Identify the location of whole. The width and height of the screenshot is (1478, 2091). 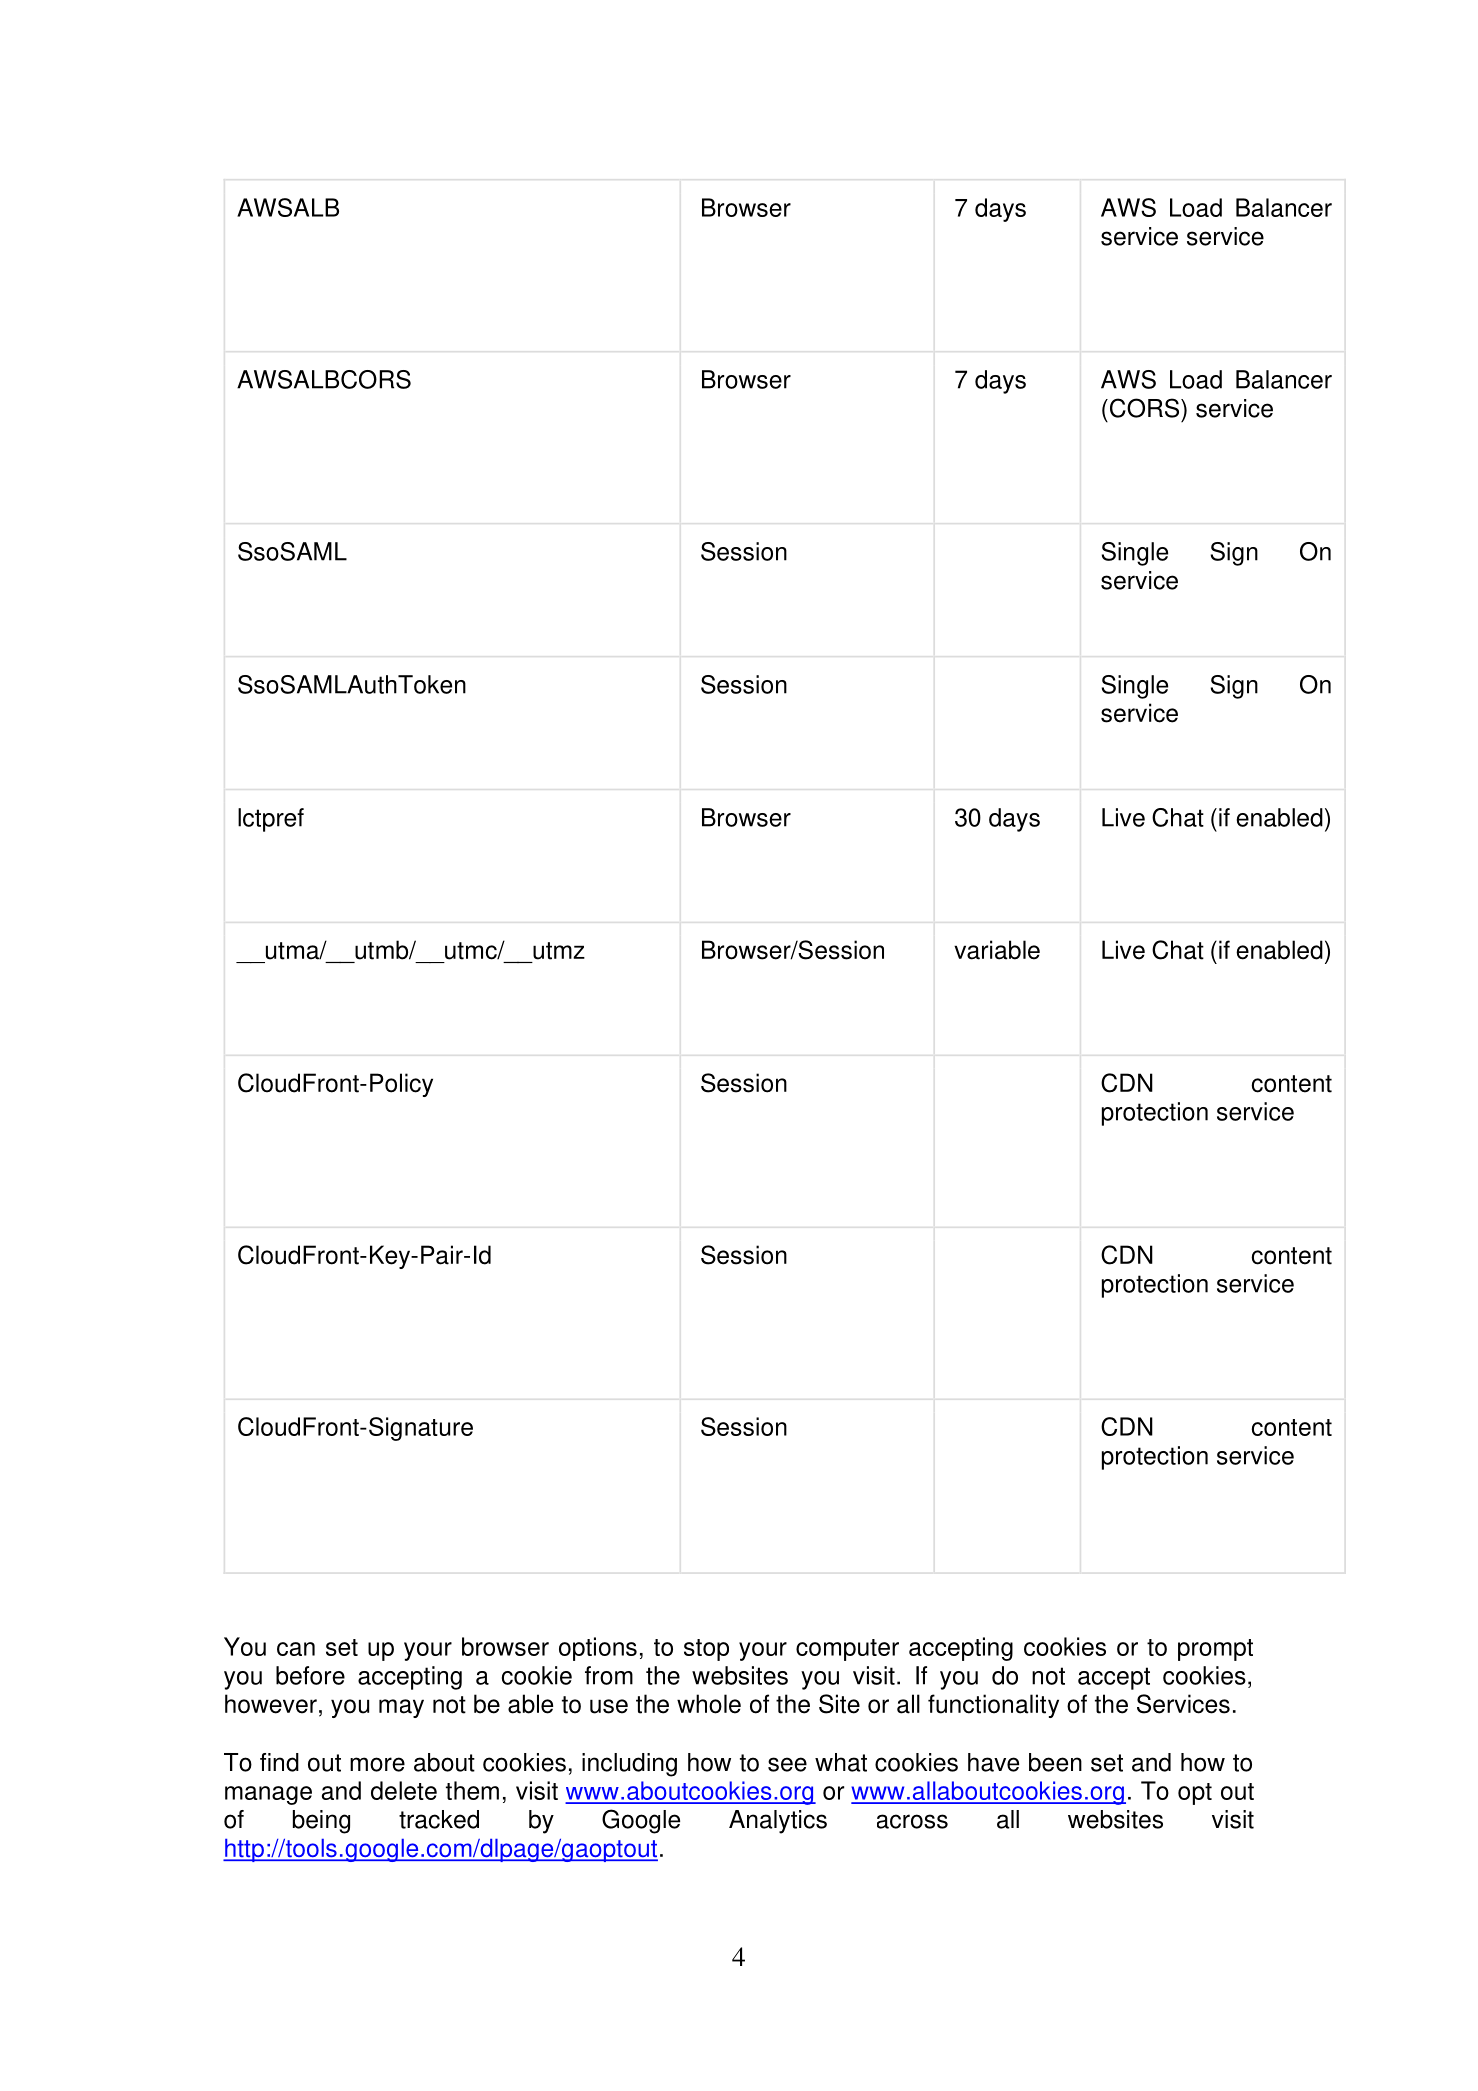
(709, 1704).
